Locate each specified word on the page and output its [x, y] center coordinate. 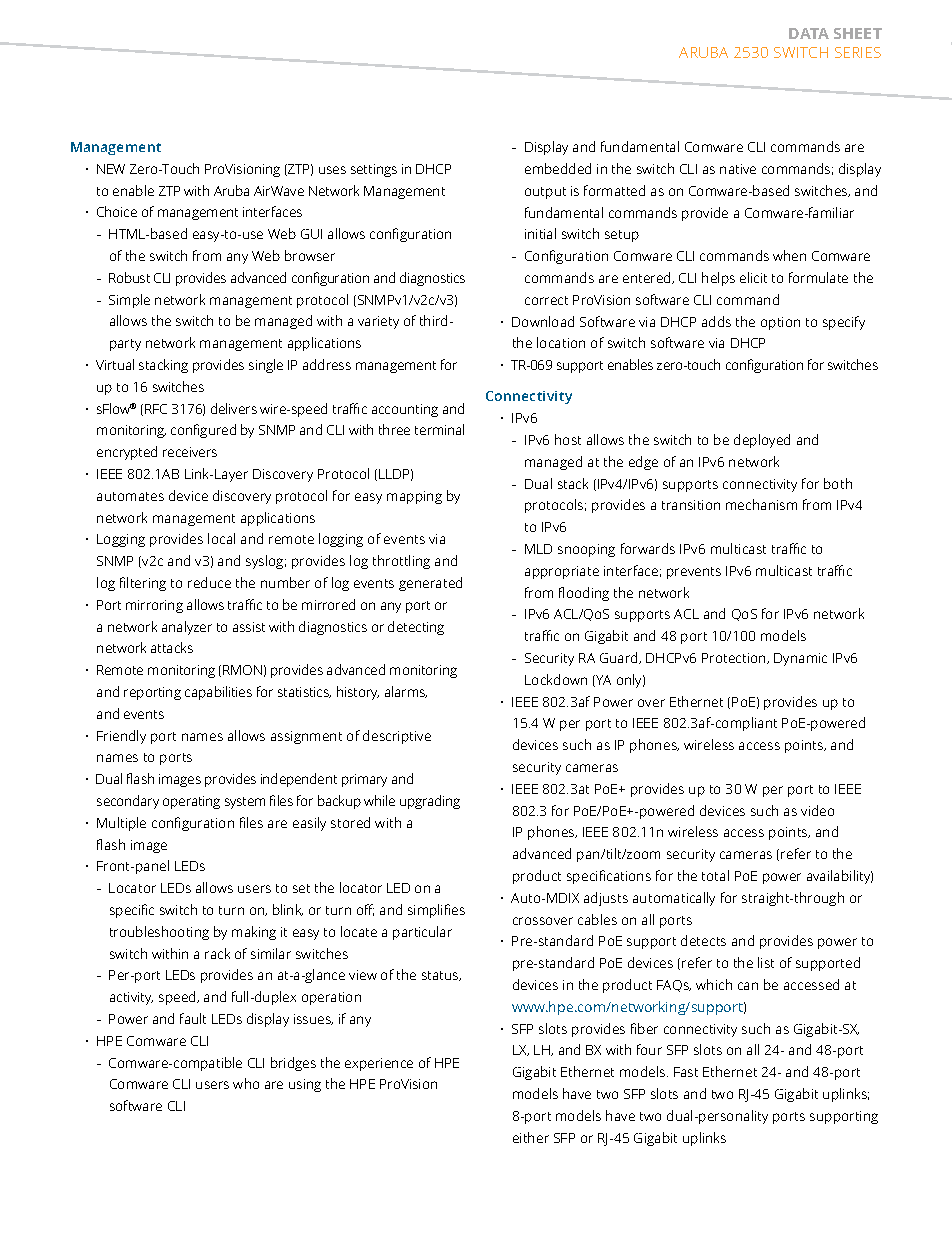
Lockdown [556, 679]
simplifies [436, 911]
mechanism [761, 504]
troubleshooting [159, 933]
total [715, 875]
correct [546, 300]
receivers [190, 452]
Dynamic [800, 659]
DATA [809, 33]
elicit [753, 277]
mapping [414, 497]
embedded [558, 168]
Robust [129, 277]
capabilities [218, 693]
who [246, 1083]
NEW [111, 169]
